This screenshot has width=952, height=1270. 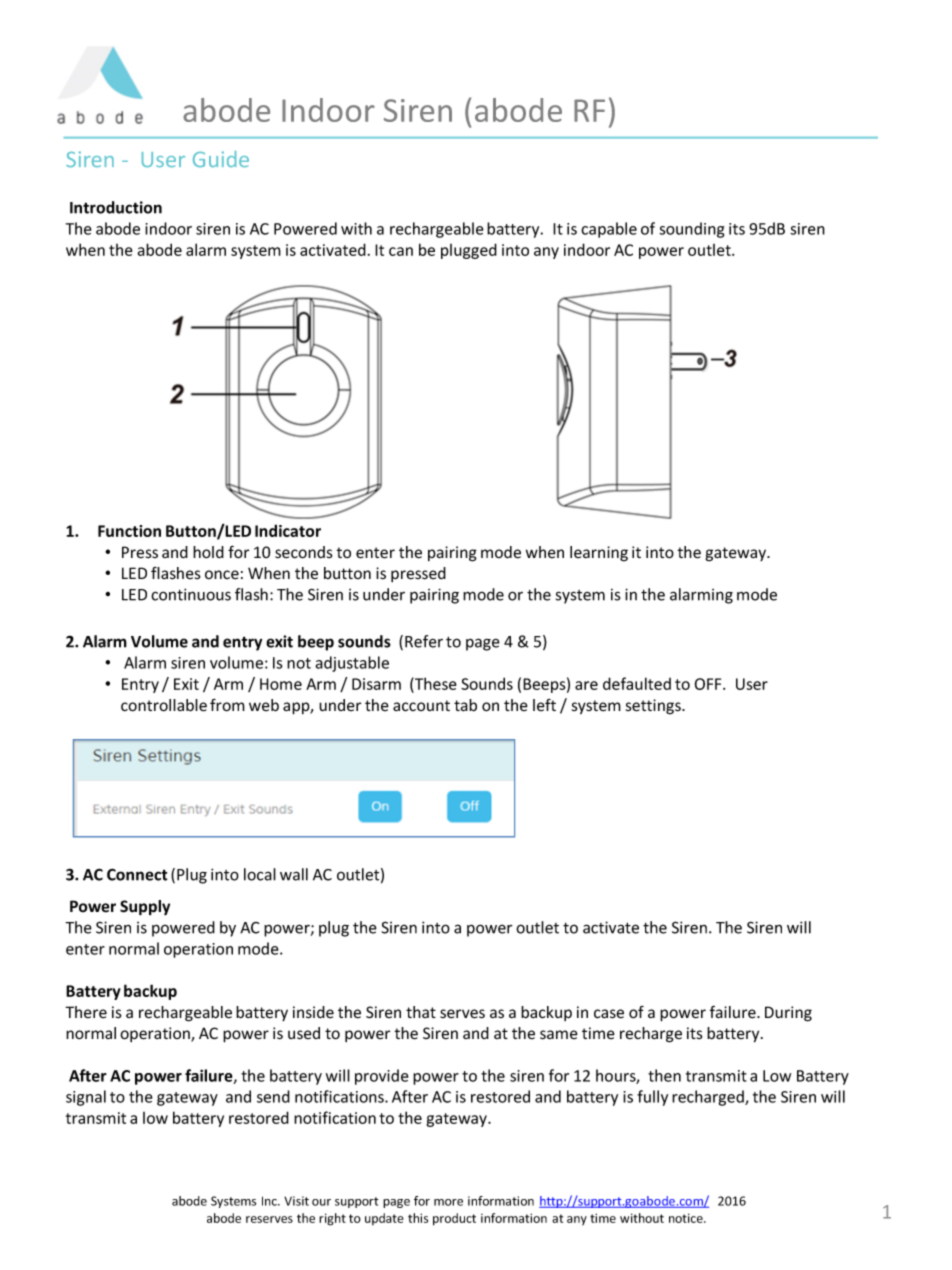 What do you see at coordinates (401, 251) in the screenshot?
I see `can` at bounding box center [401, 251].
